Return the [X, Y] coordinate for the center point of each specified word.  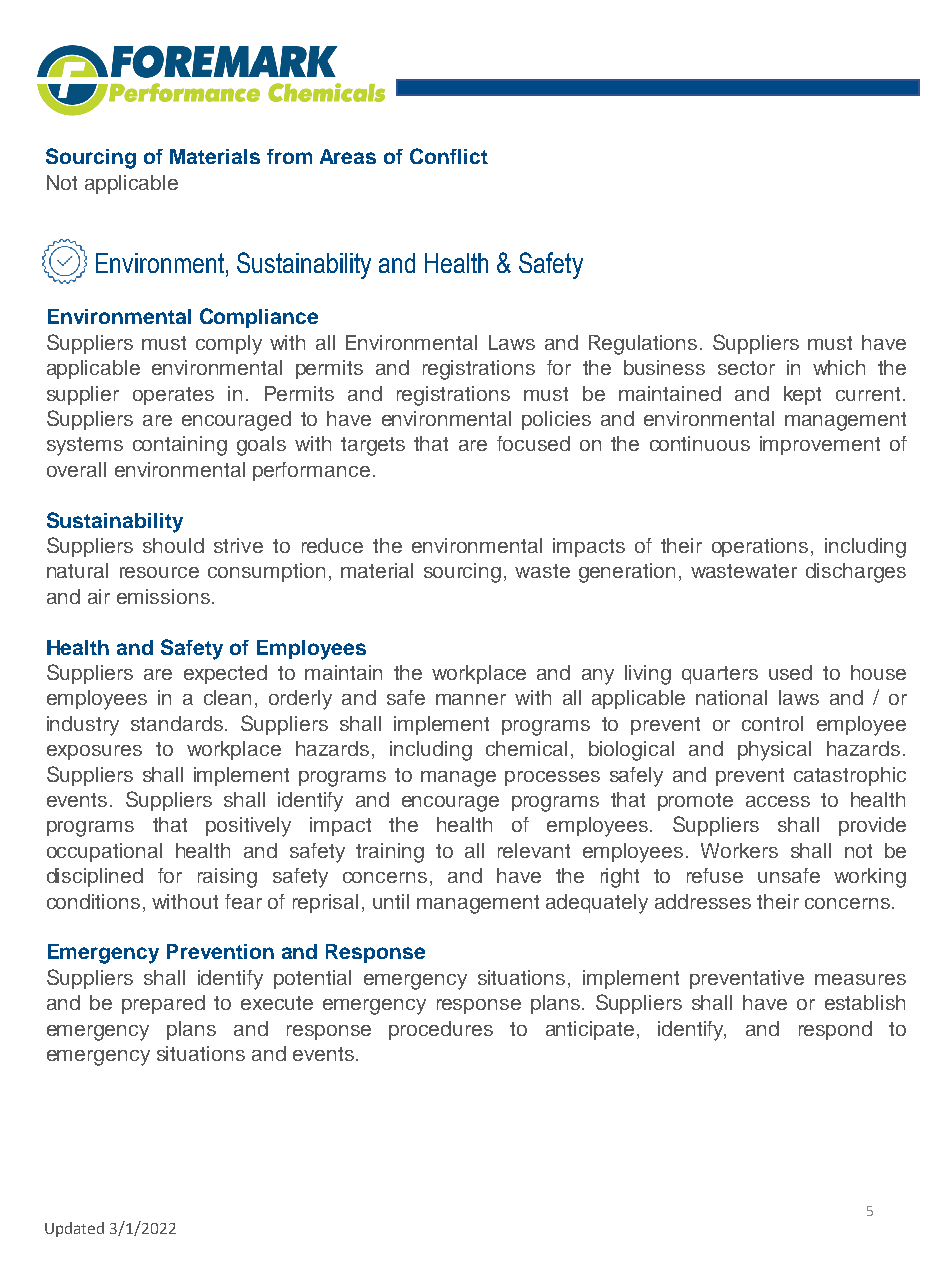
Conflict [449, 156]
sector [746, 368]
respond [835, 1030]
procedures [441, 1030]
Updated [74, 1229]
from [289, 156]
